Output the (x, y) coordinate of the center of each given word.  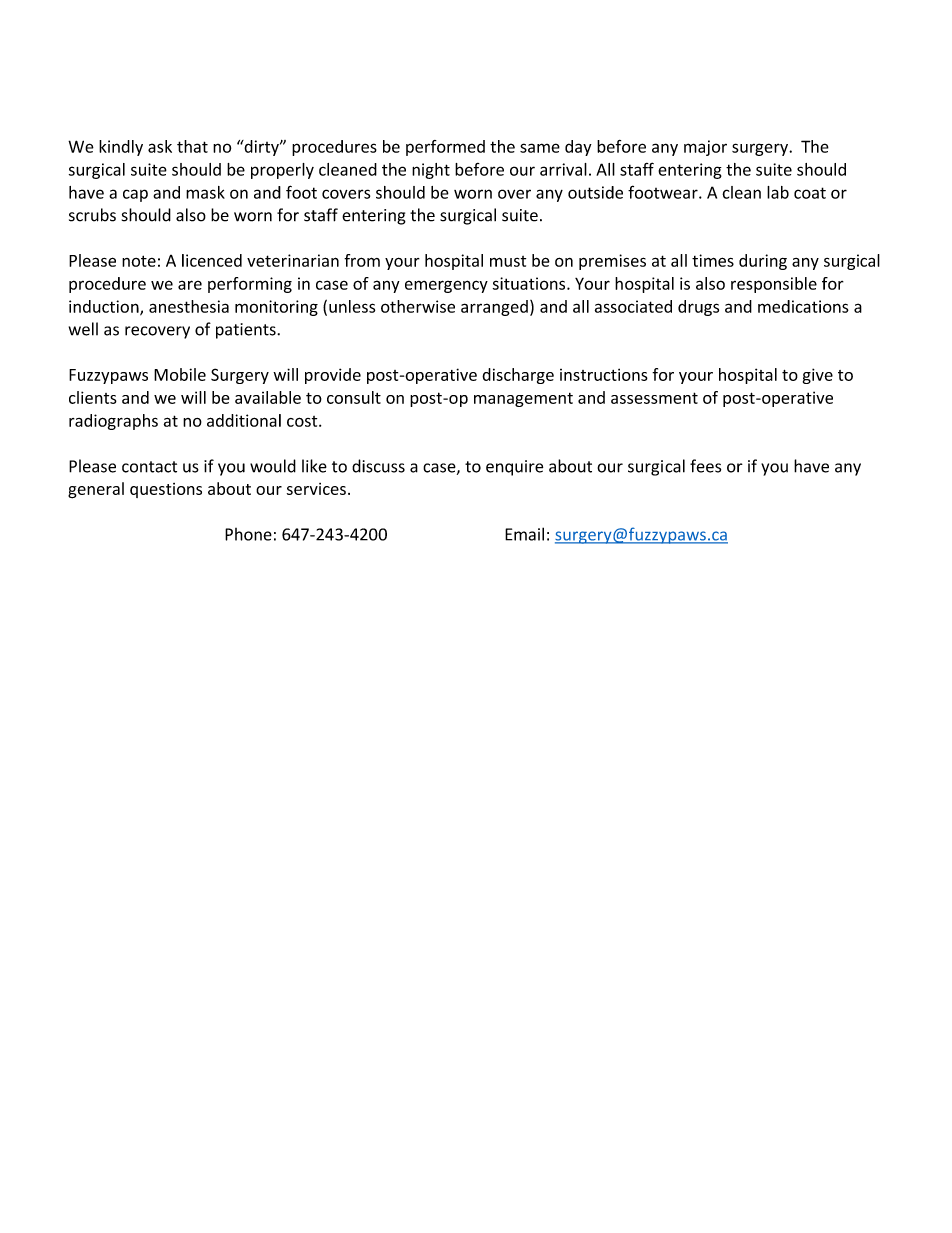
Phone (248, 534)
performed (445, 148)
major (705, 148)
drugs (698, 308)
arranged (494, 308)
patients (247, 331)
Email (524, 534)
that (192, 146)
